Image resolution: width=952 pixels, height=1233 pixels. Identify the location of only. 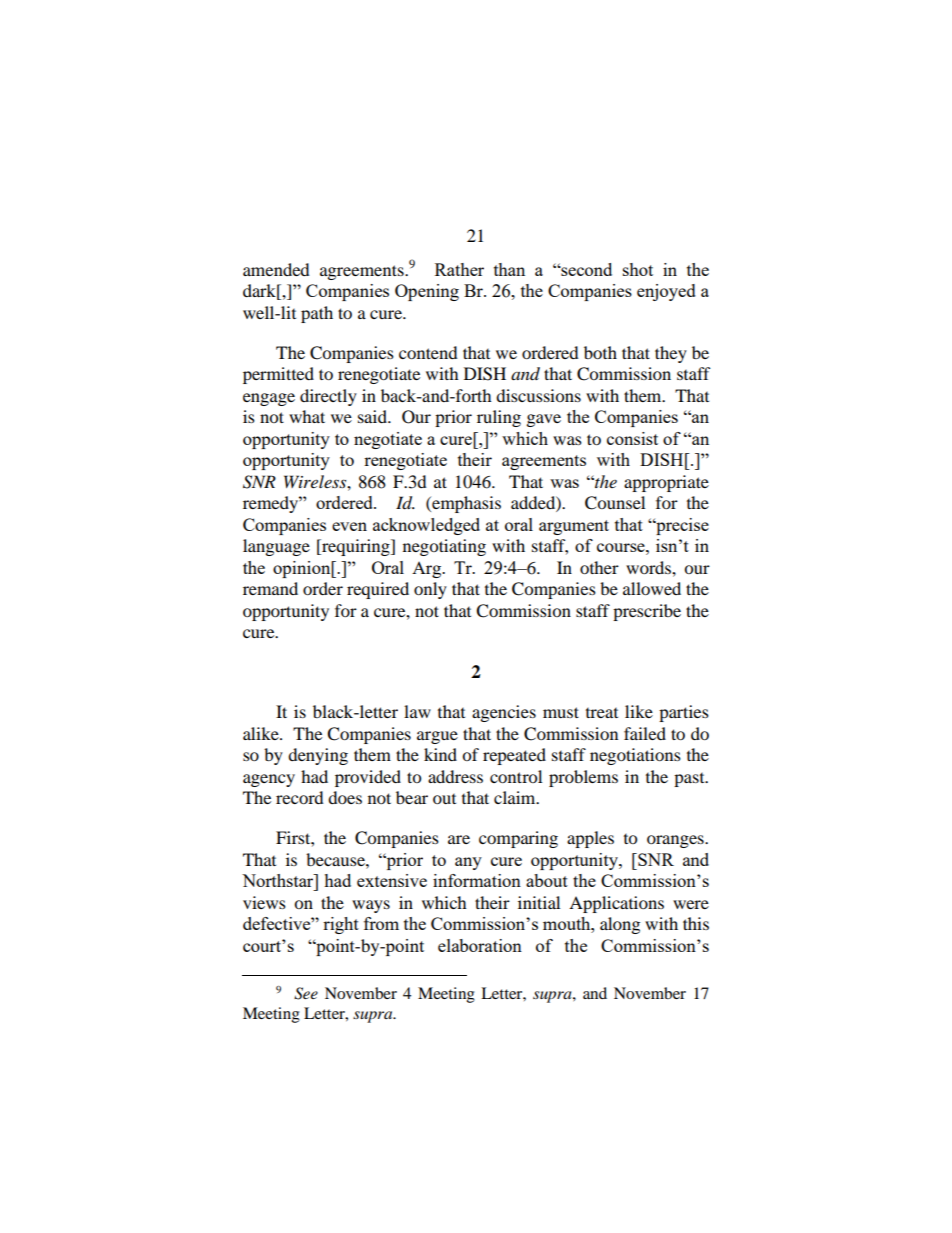
(430, 590).
